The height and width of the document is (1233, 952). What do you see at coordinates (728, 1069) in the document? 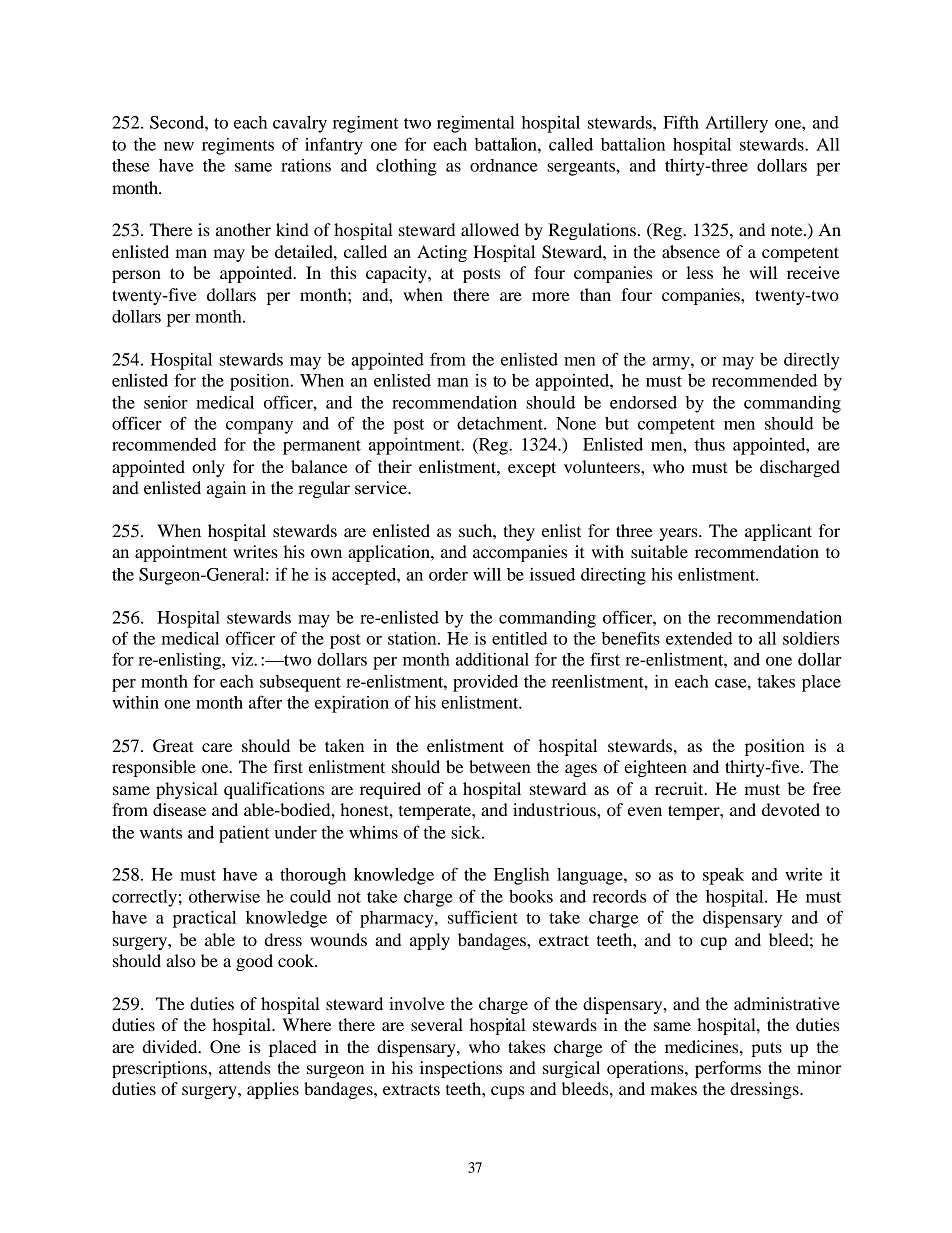
I see `performs` at bounding box center [728, 1069].
